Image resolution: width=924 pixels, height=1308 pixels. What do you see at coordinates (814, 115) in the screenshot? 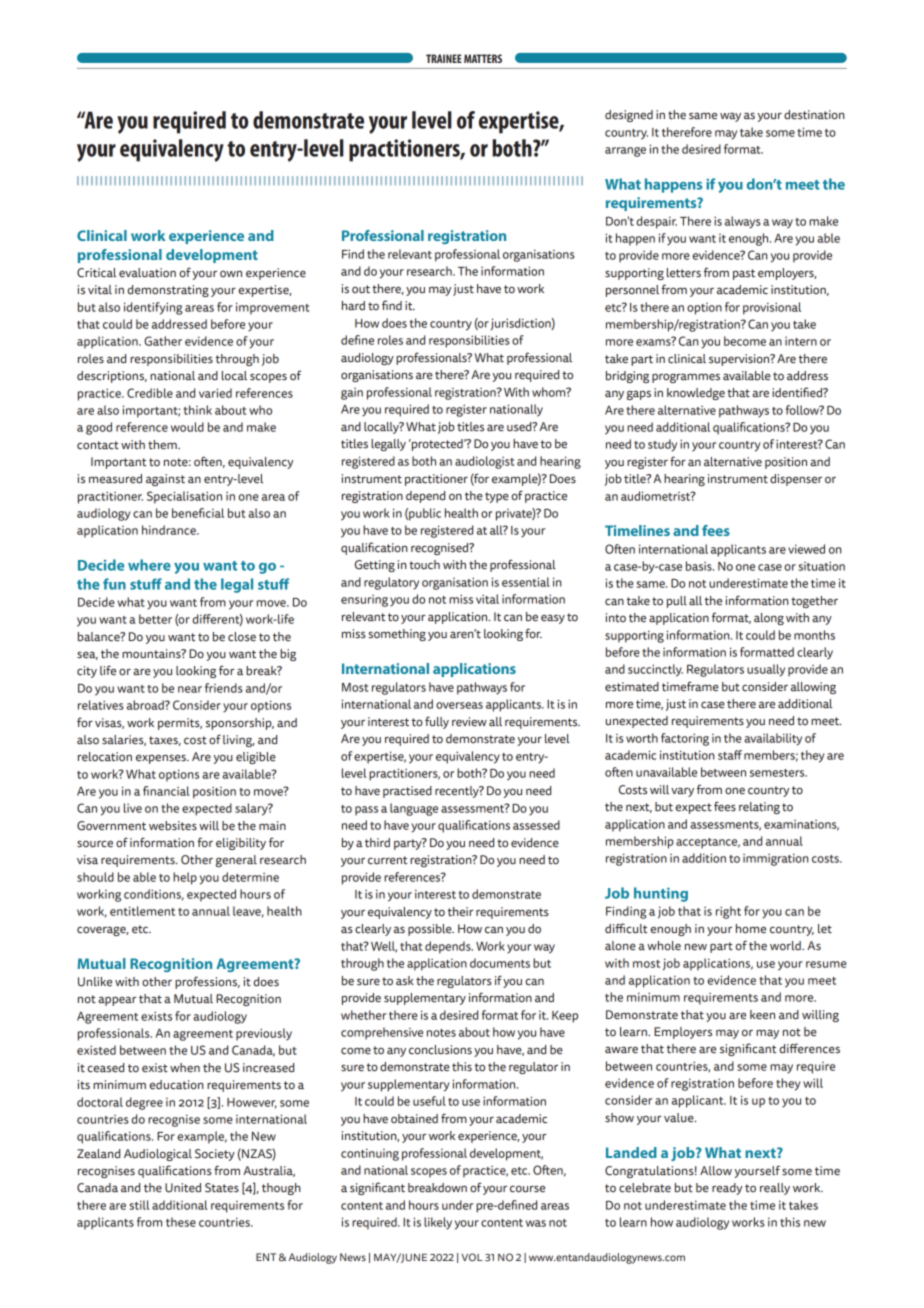
I see `destination` at bounding box center [814, 115].
